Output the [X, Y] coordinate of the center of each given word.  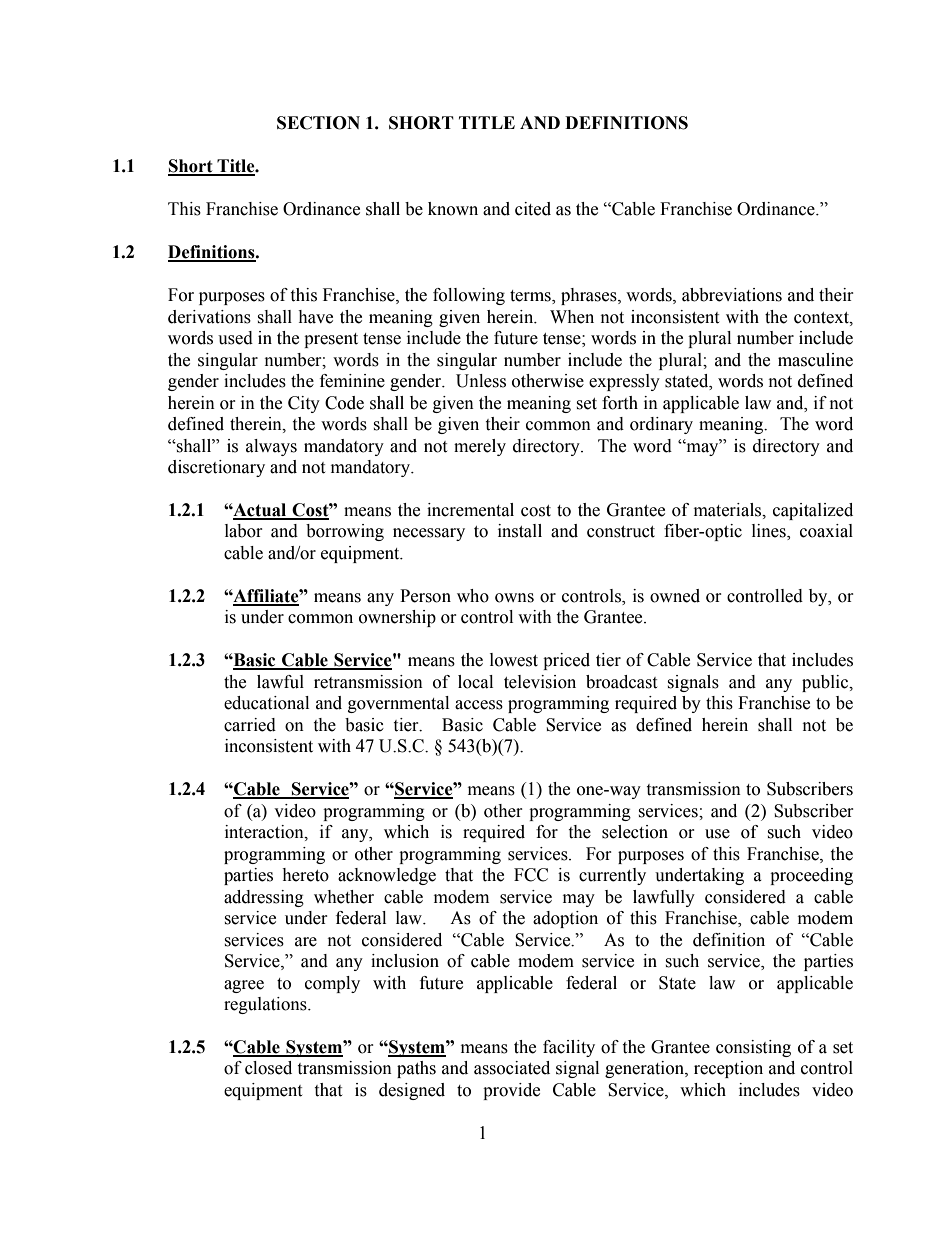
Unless [481, 381]
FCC [531, 875]
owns [514, 598]
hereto [305, 875]
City [304, 404]
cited [533, 209]
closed [268, 1068]
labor [244, 531]
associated [512, 1068]
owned [675, 596]
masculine [815, 360]
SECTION [318, 123]
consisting [753, 1048]
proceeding [811, 876]
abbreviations [732, 295]
